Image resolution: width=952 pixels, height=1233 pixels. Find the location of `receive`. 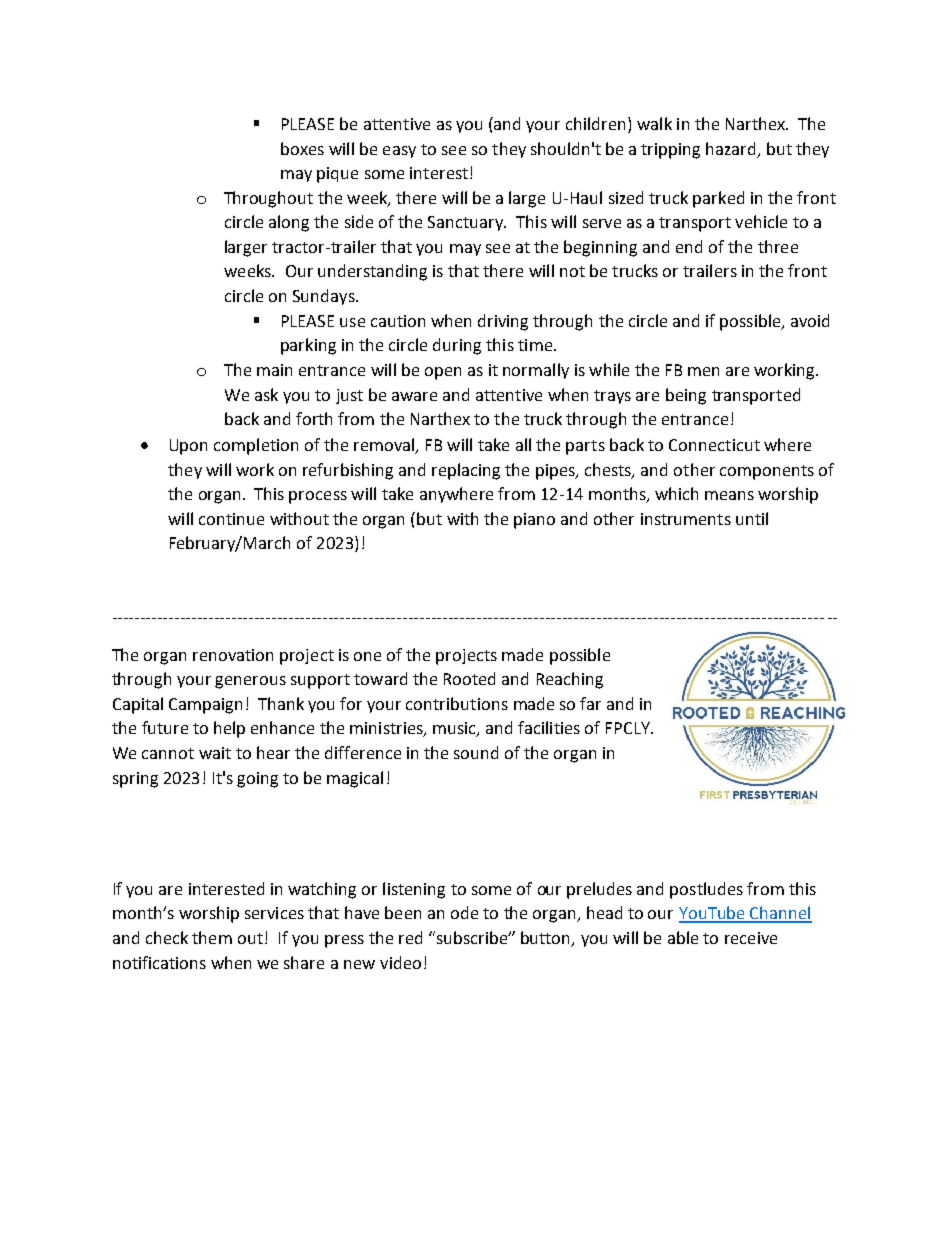

receive is located at coordinates (751, 938).
